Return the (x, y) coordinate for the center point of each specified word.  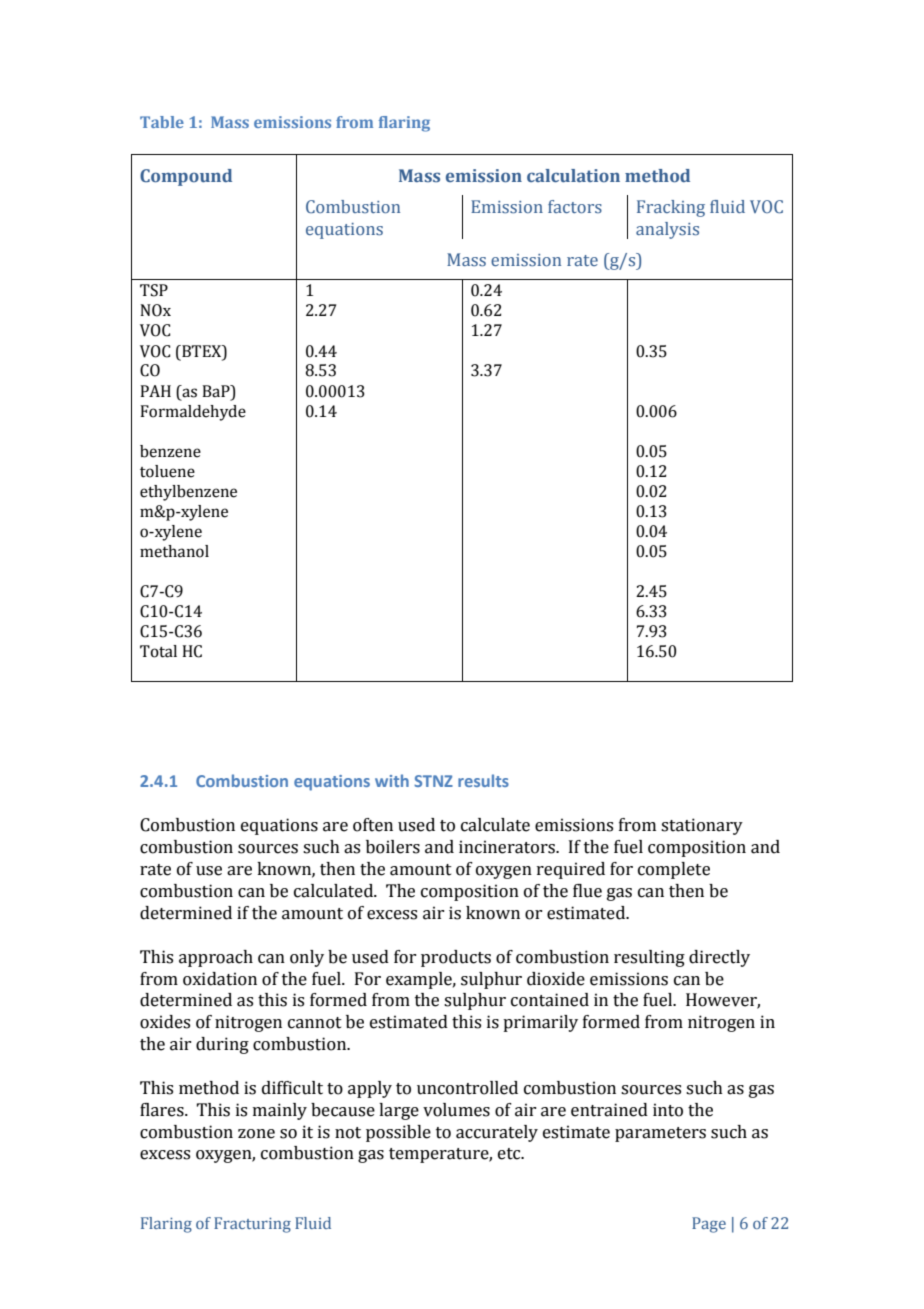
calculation (573, 175)
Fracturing (252, 1225)
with (392, 780)
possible (398, 1133)
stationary (702, 826)
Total (158, 651)
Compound (186, 177)
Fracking (671, 208)
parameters (660, 1134)
